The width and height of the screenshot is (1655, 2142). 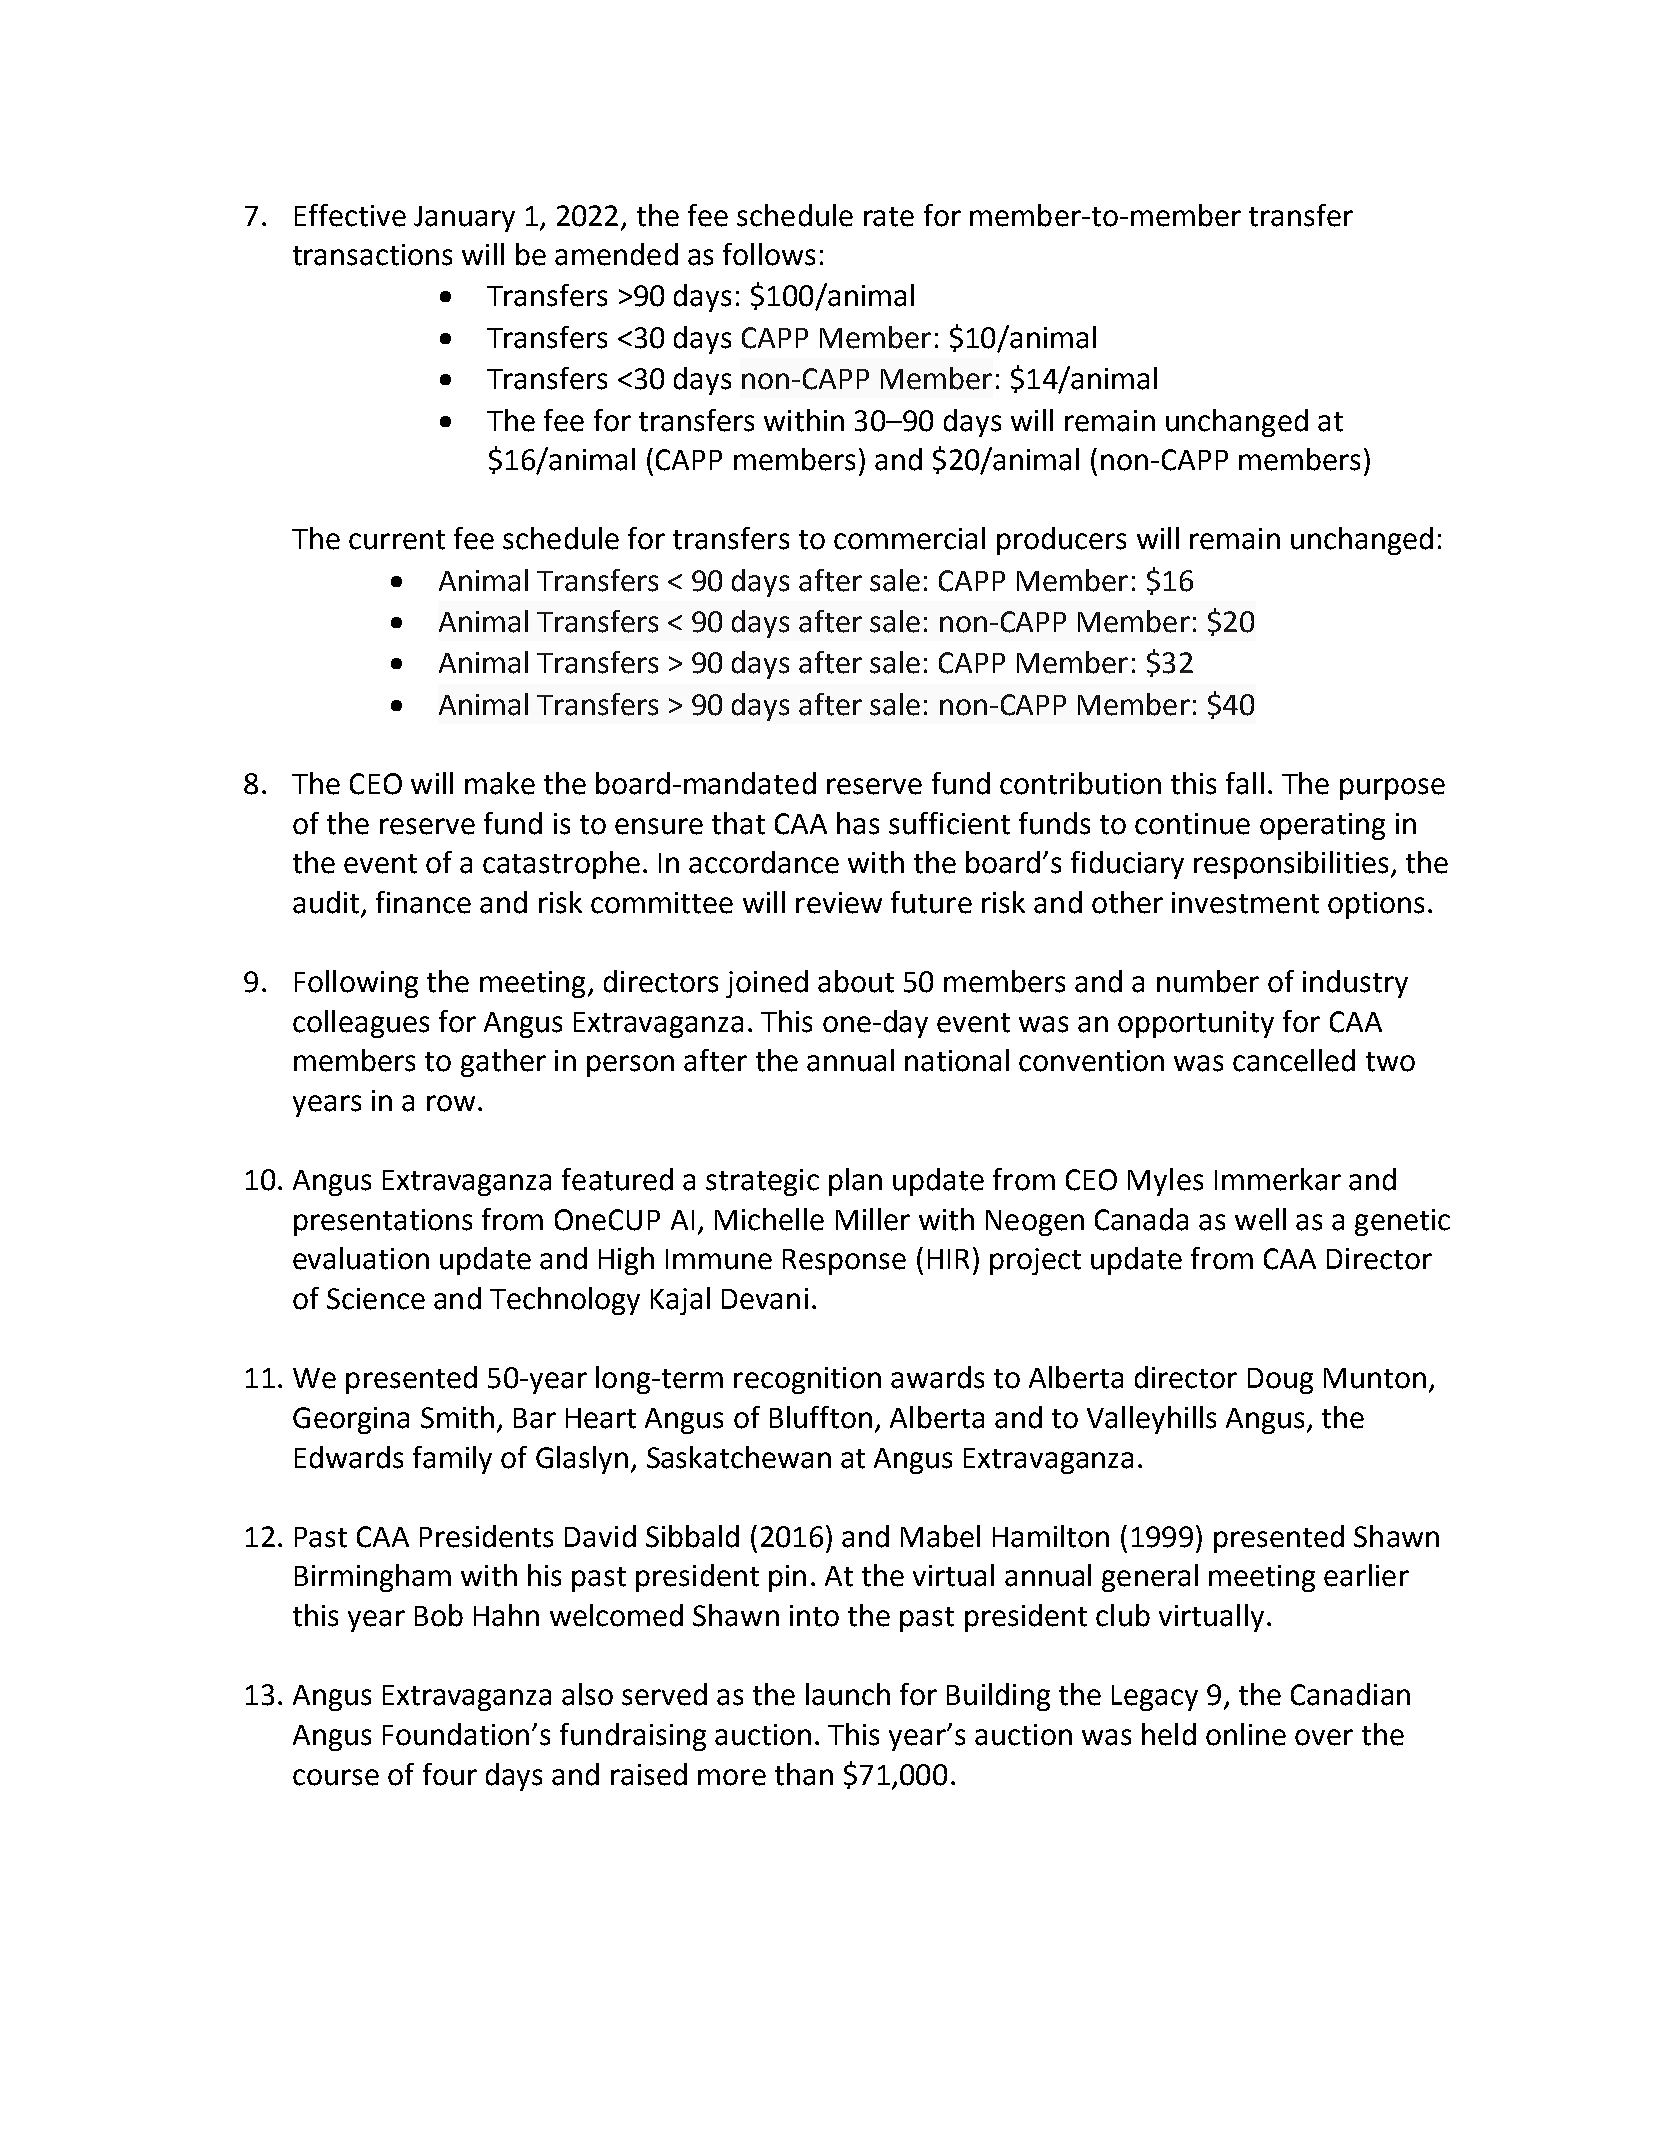 What do you see at coordinates (807, 1380) in the screenshot?
I see `recognition` at bounding box center [807, 1380].
